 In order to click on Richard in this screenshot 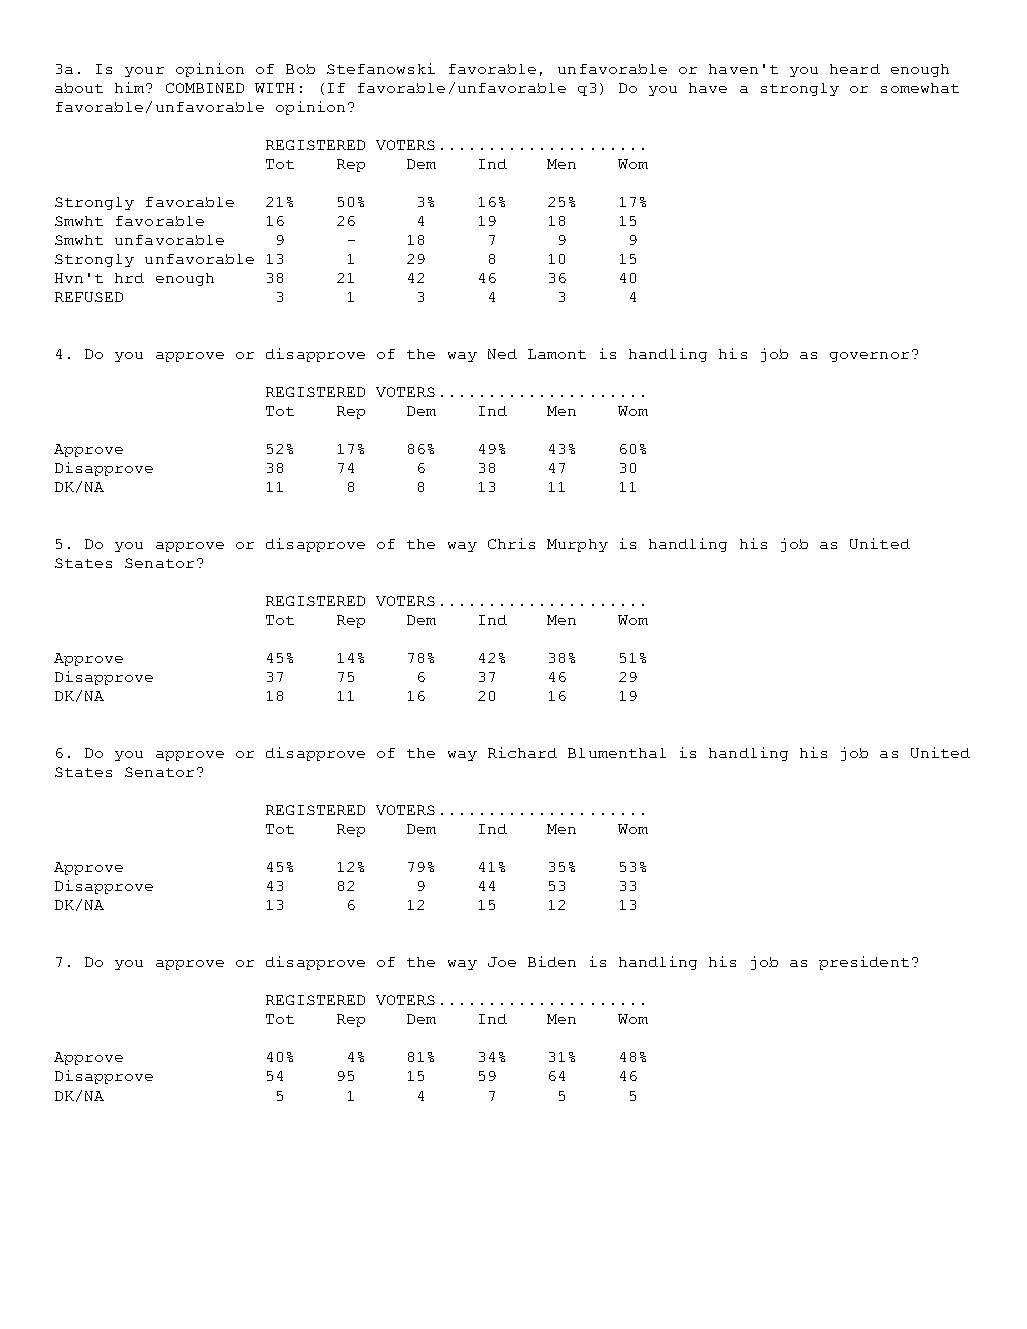, I will do `click(522, 752)`.
